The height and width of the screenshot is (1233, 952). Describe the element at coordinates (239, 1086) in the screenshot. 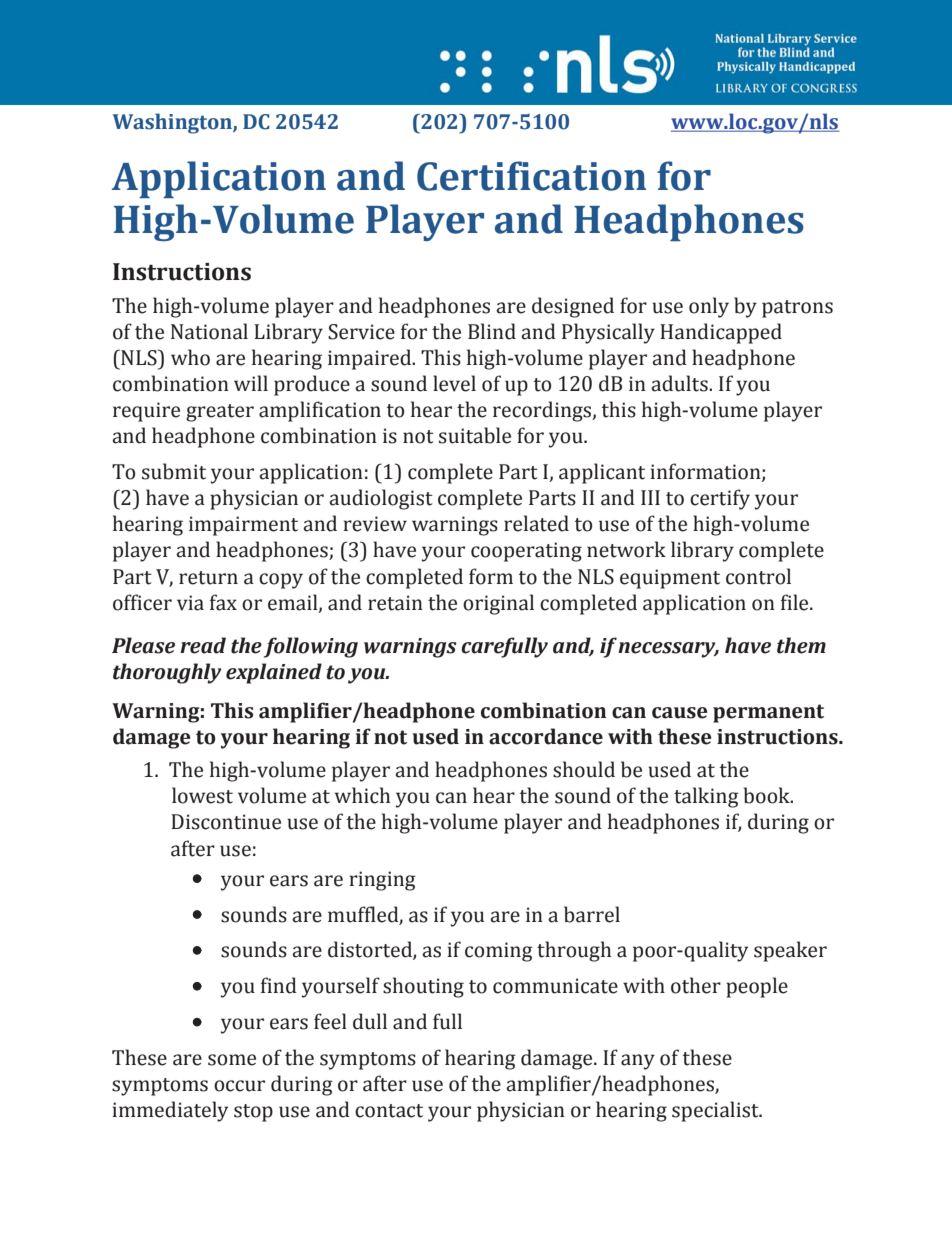

I see `occur` at that location.
